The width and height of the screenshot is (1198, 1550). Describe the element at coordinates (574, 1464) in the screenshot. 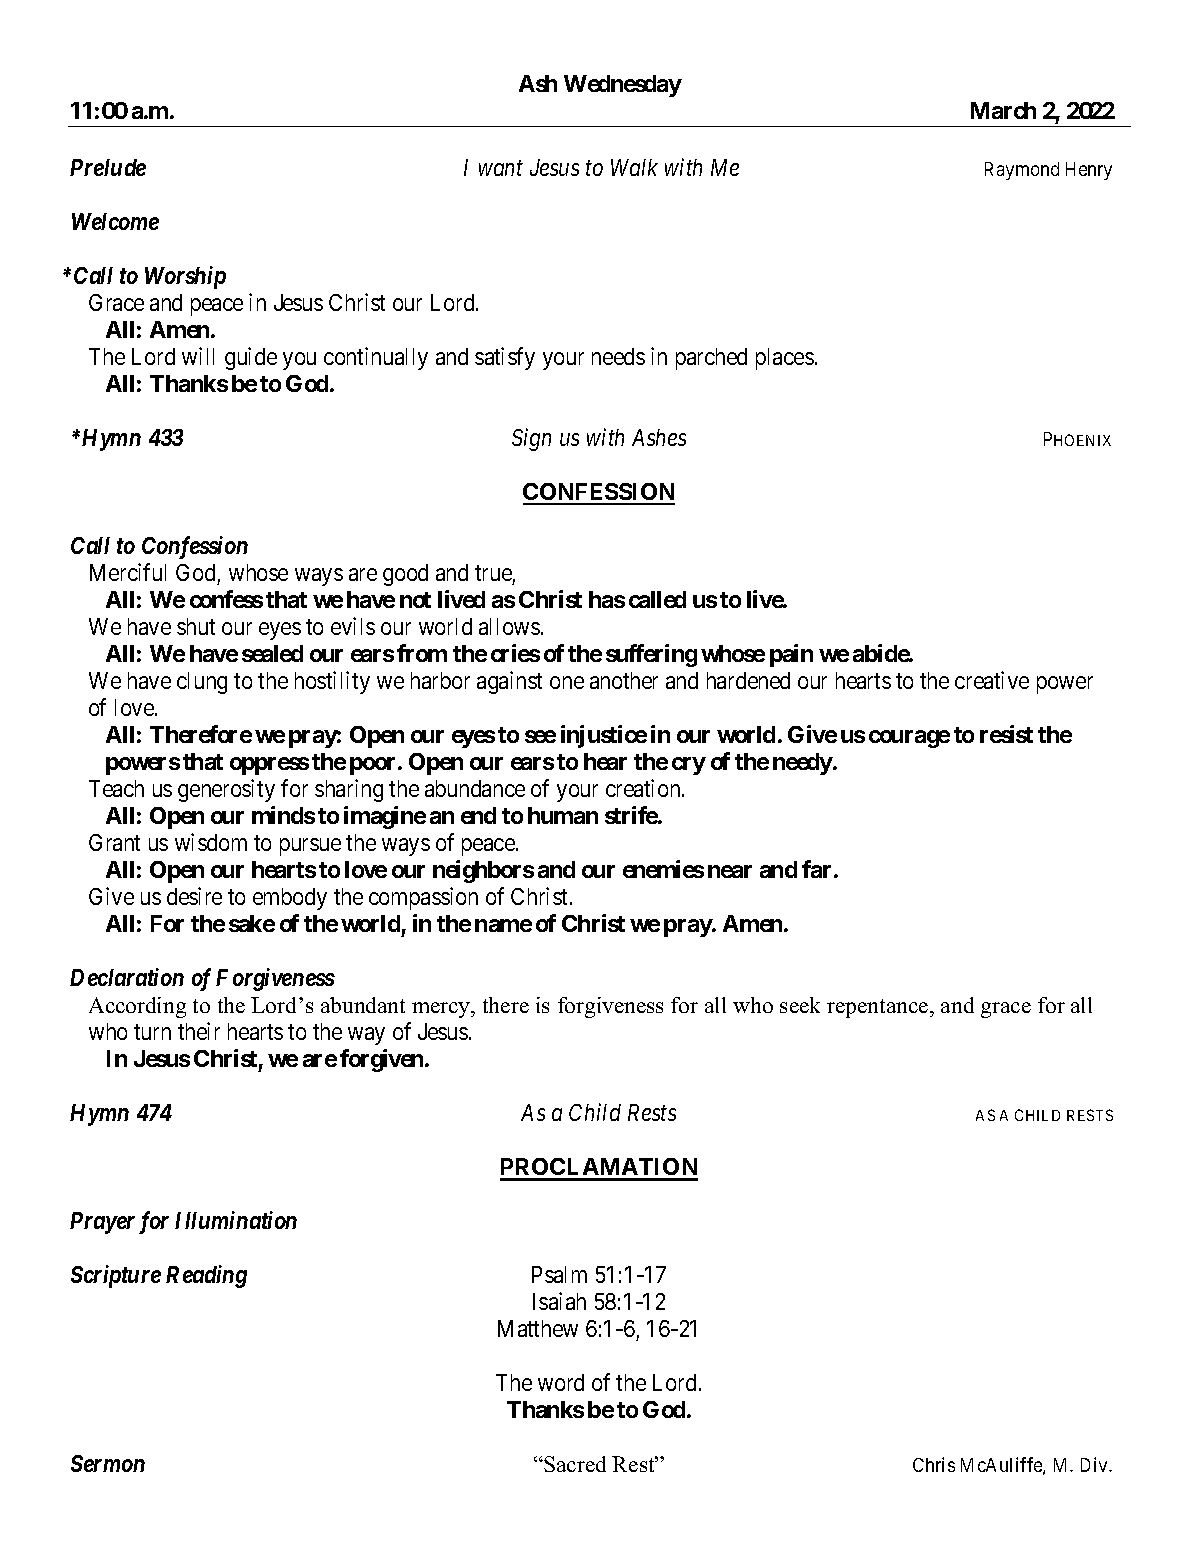

I see `Sacred` at that location.
